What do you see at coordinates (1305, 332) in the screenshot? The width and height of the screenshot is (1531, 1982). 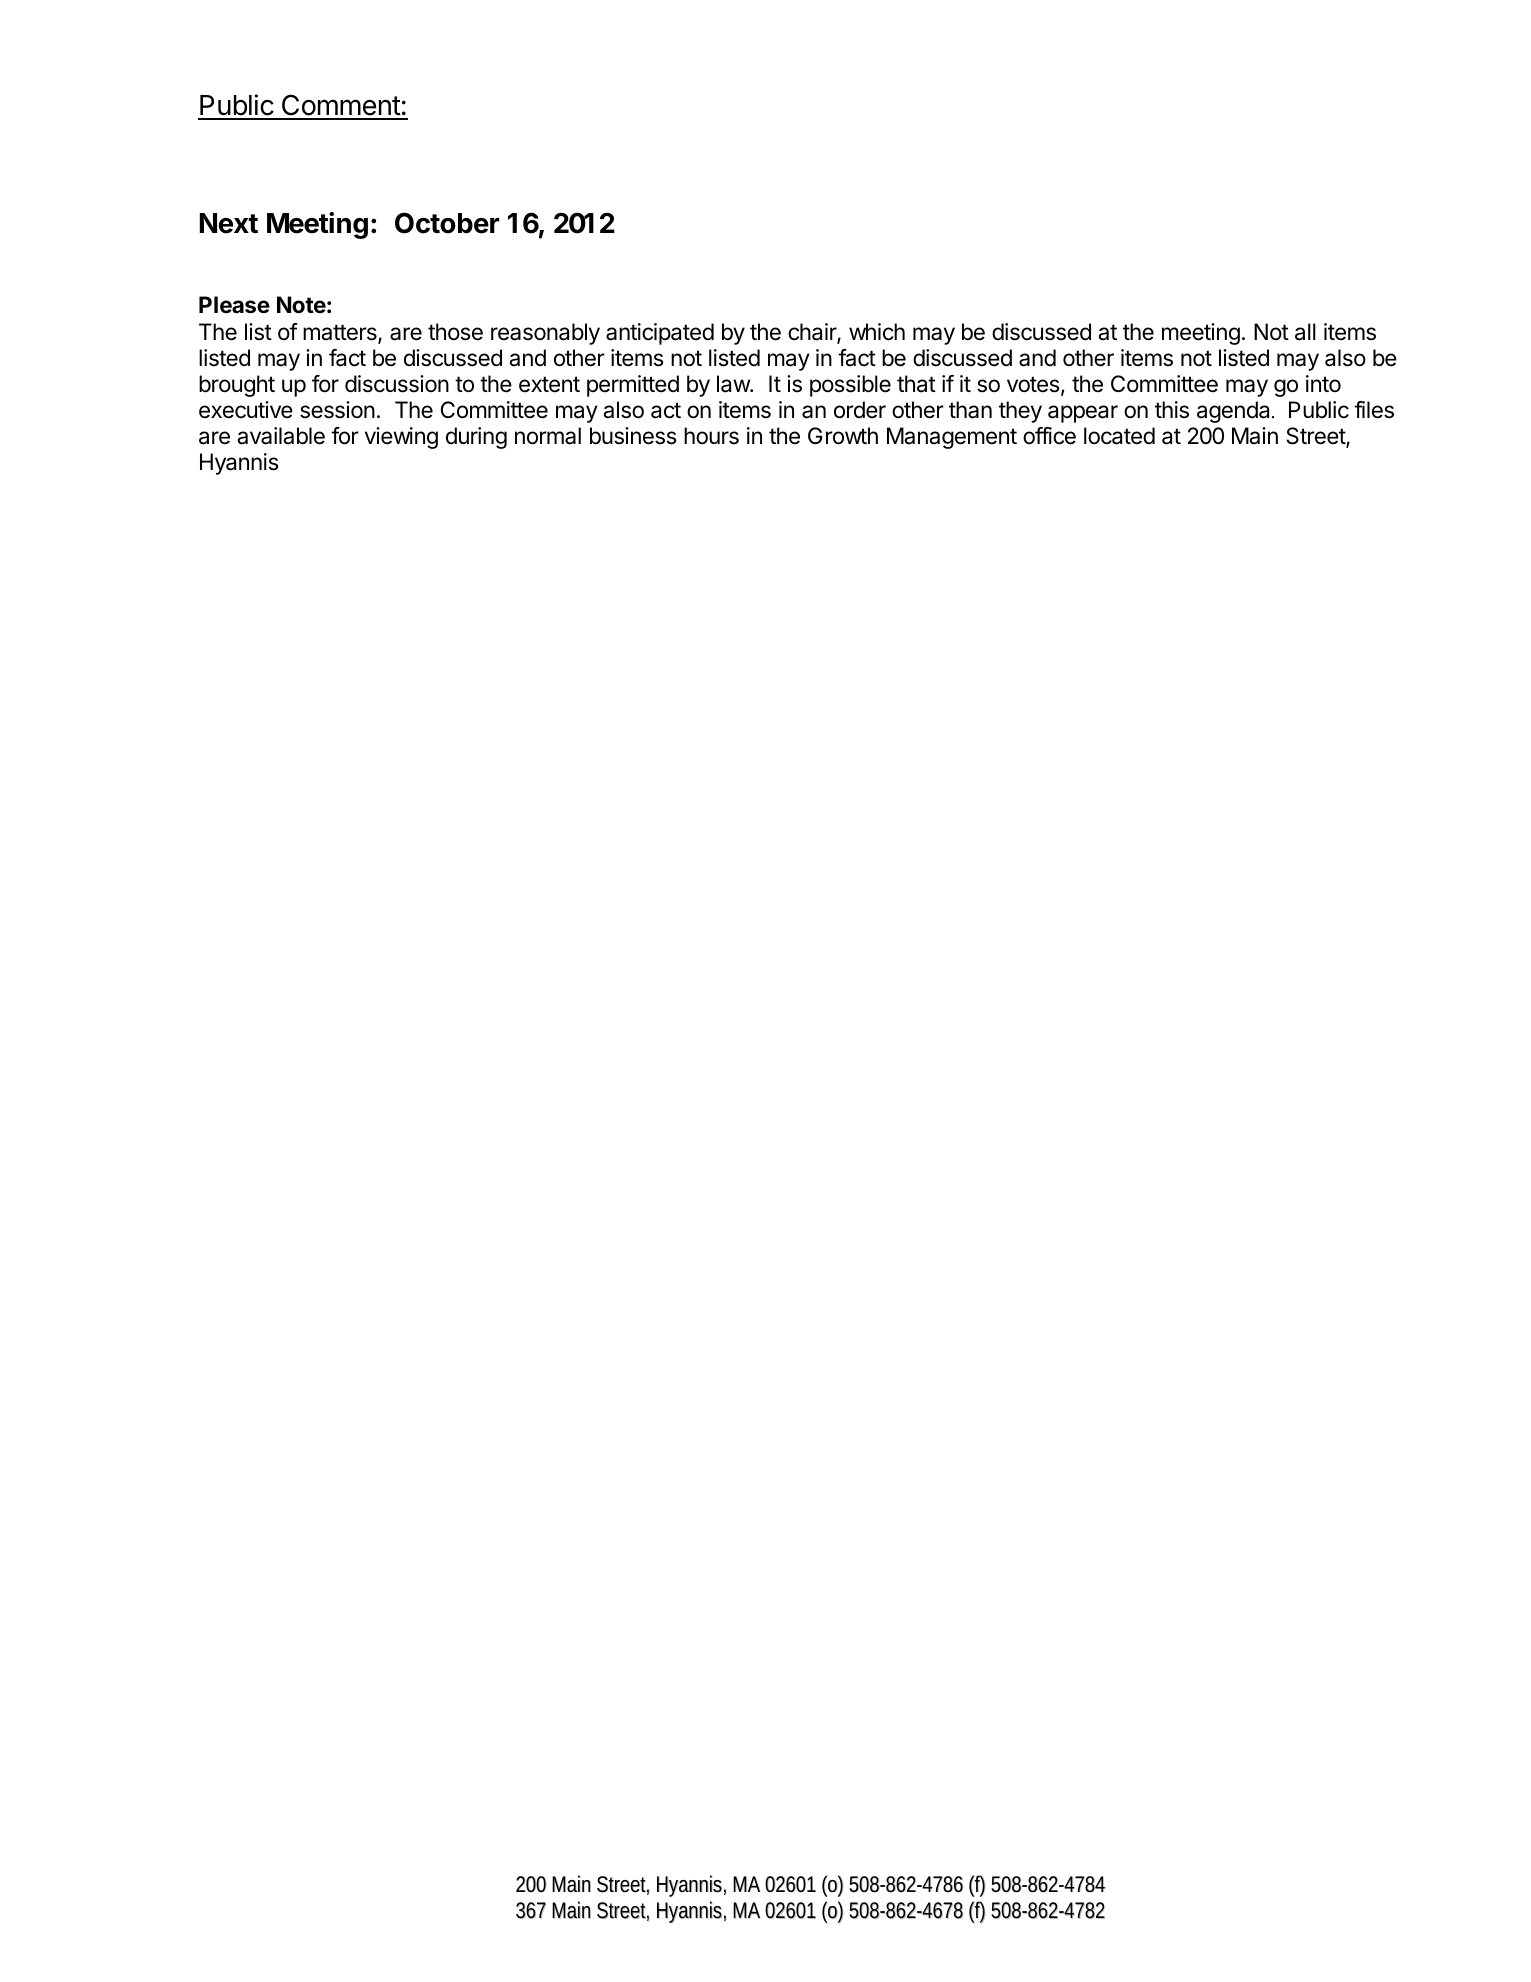 I see `all` at bounding box center [1305, 332].
